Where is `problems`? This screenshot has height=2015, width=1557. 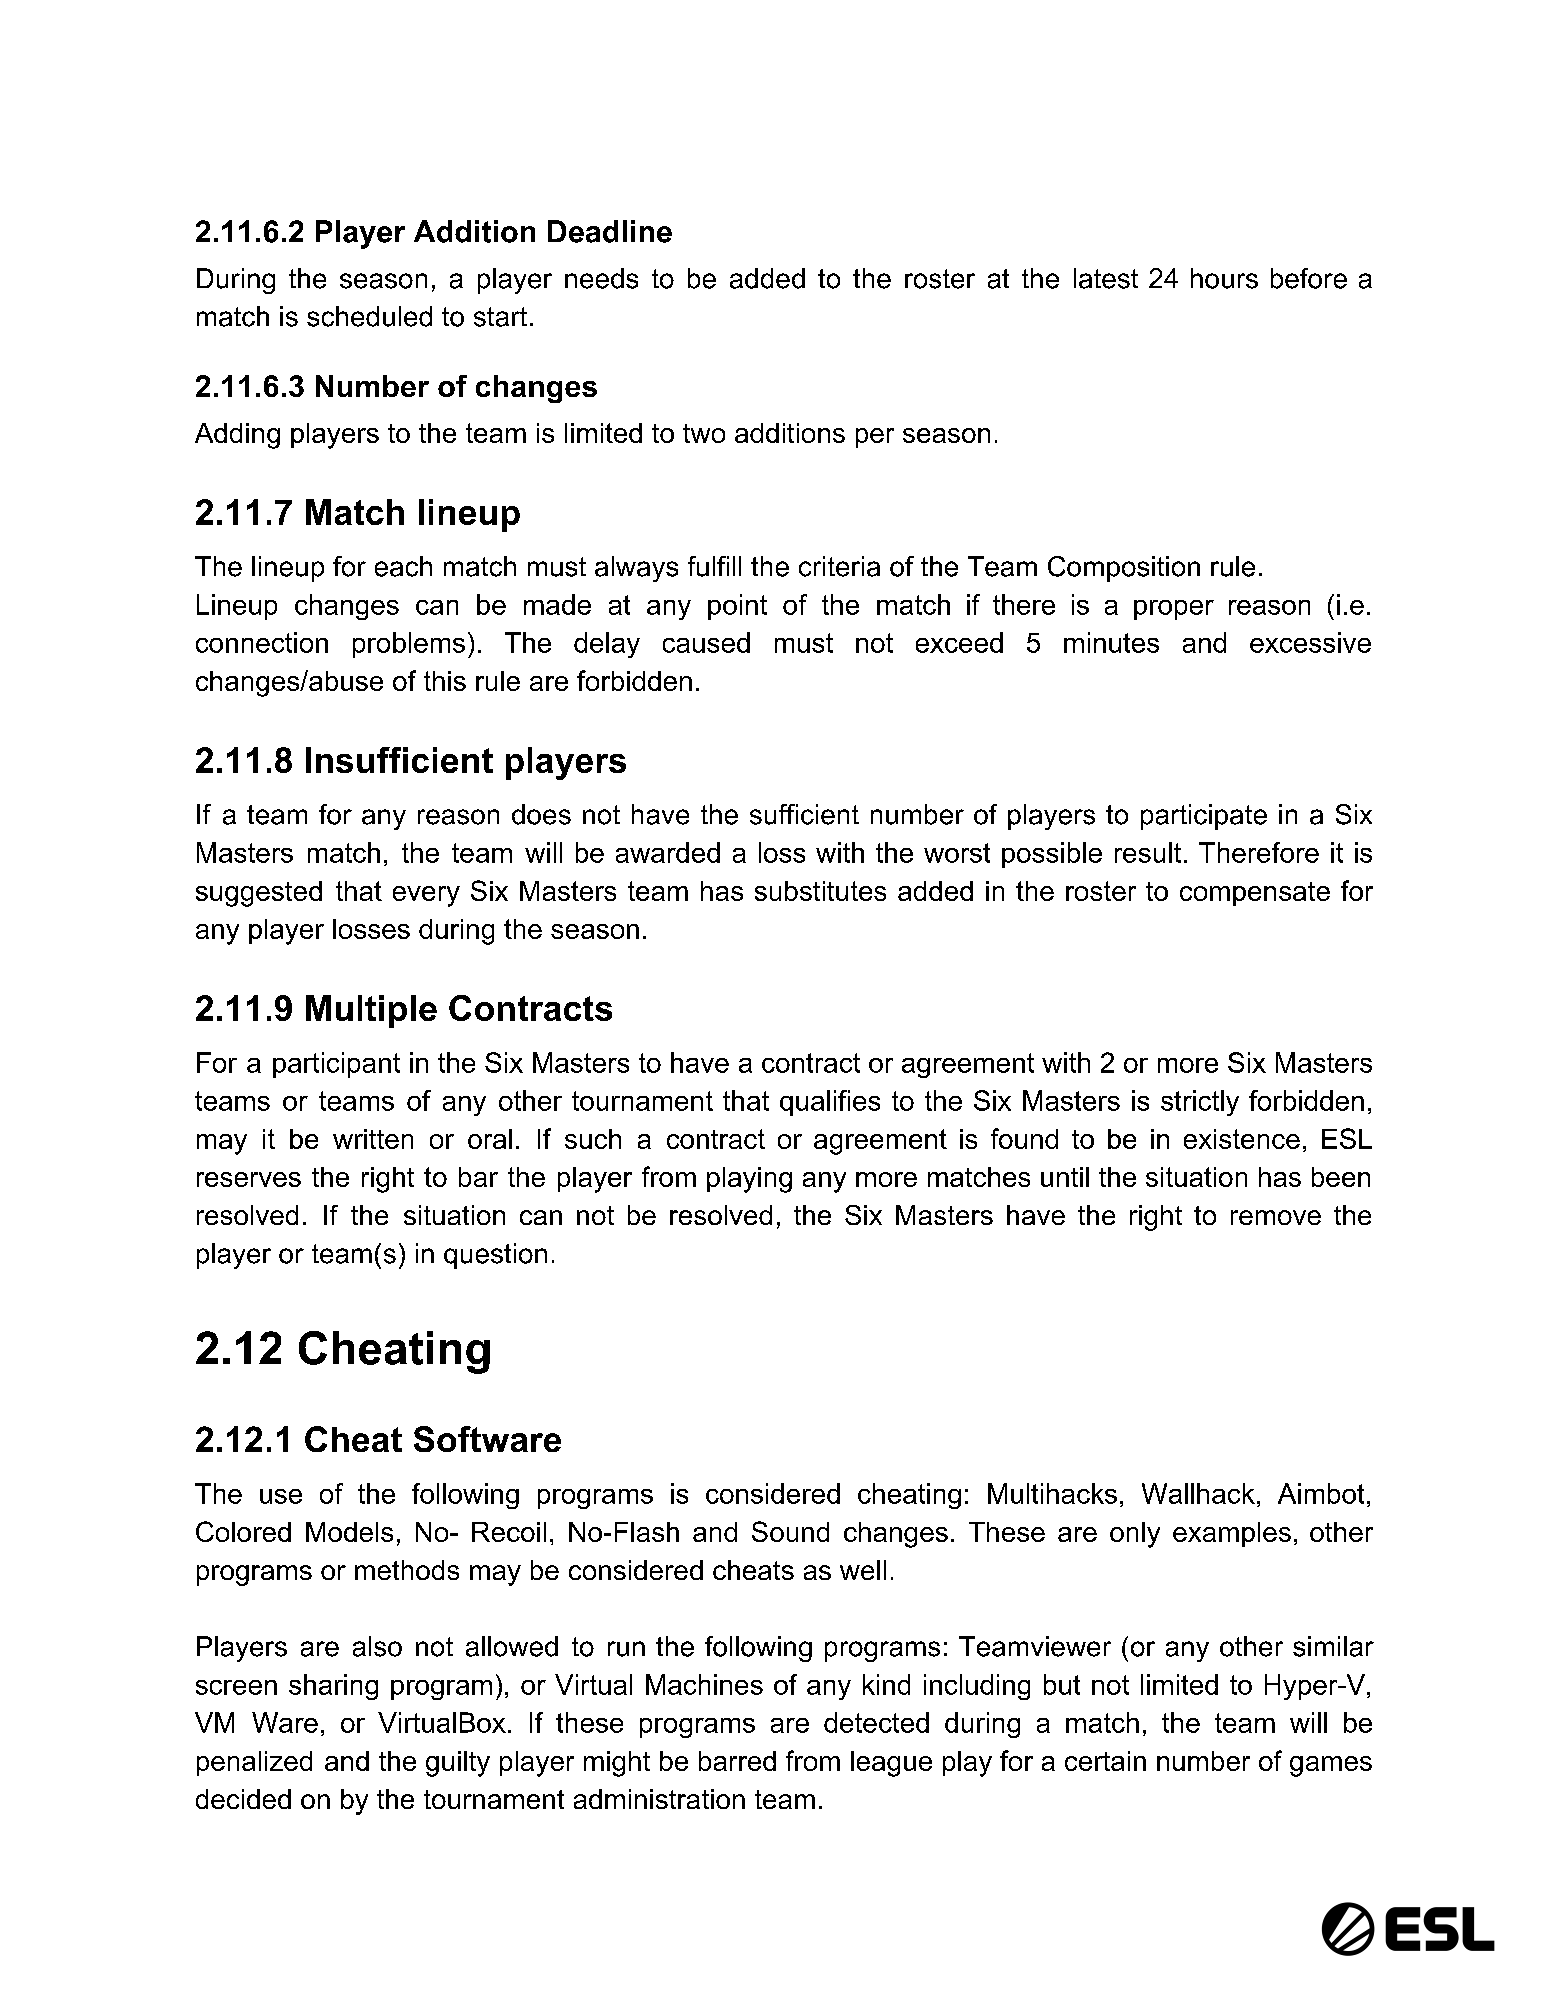 problems is located at coordinates (409, 645).
